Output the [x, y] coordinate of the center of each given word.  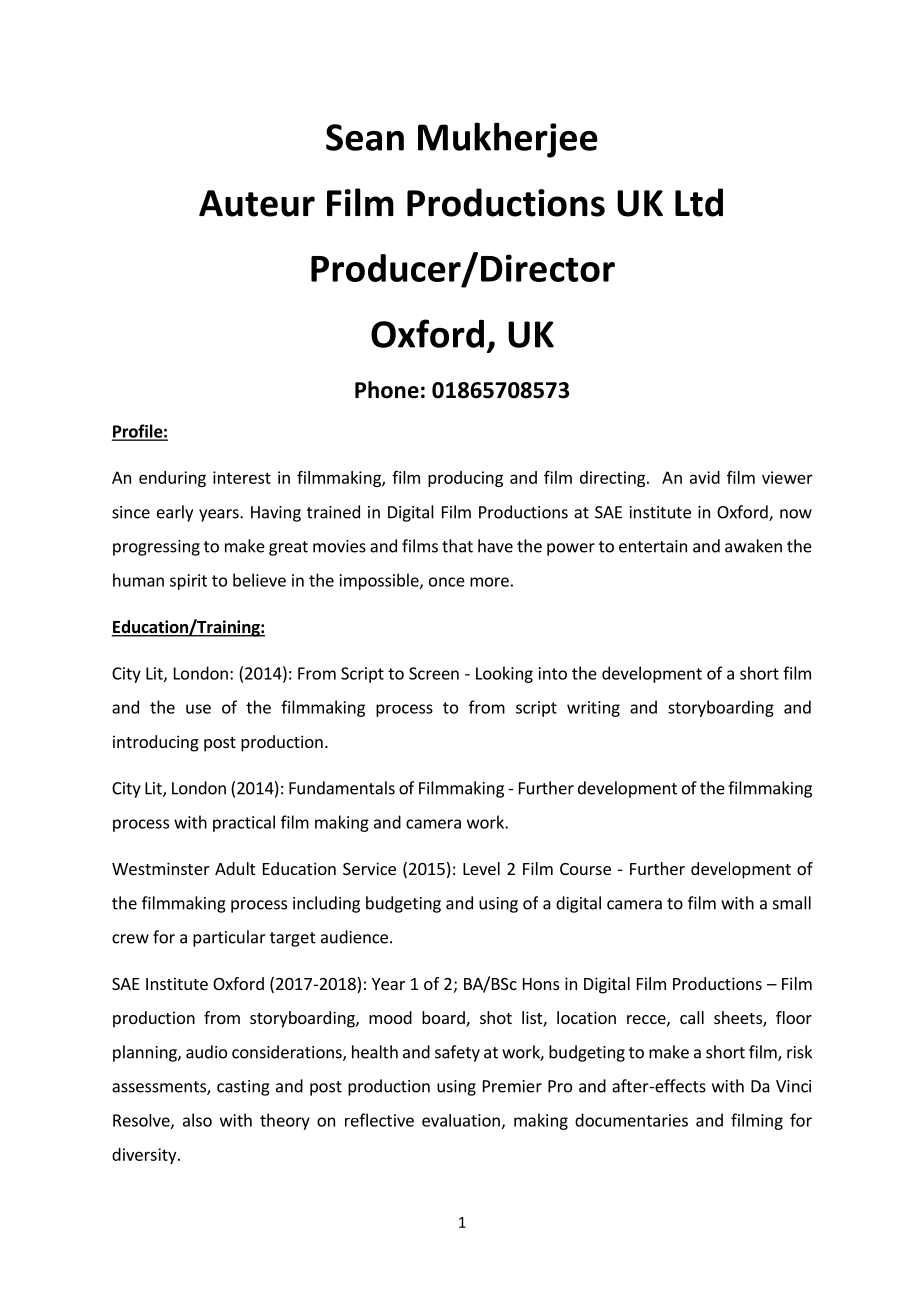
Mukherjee [508, 140]
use [198, 709]
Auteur [257, 203]
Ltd [699, 202]
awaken [753, 546]
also [197, 1120]
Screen [434, 673]
